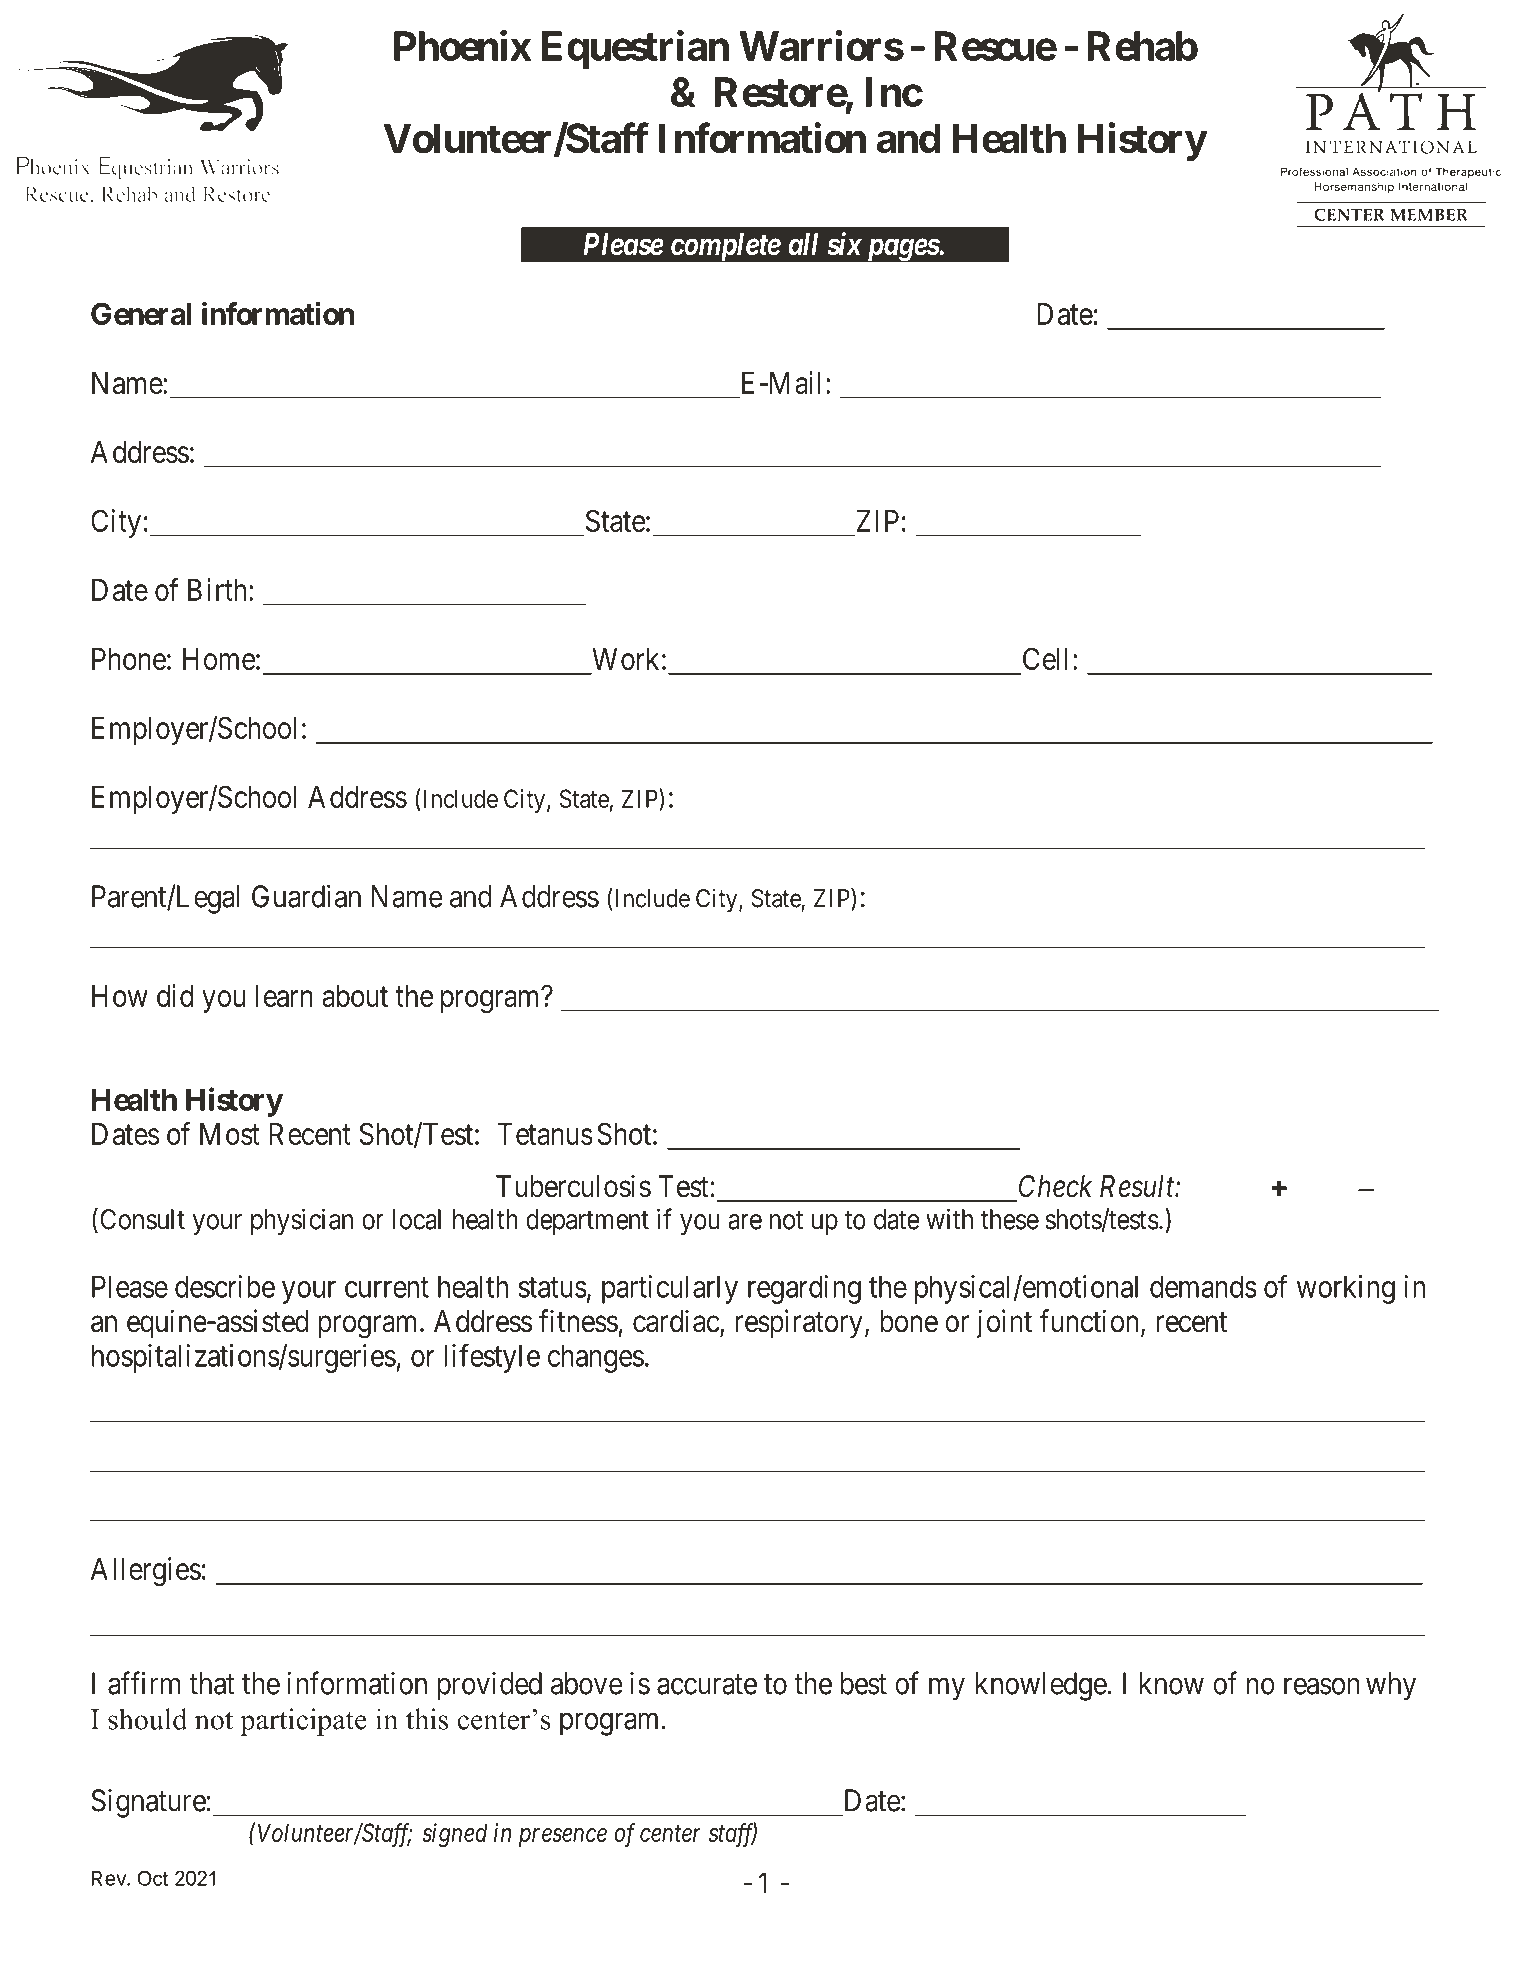 The image size is (1530, 1980). Describe the element at coordinates (306, 896) in the document. I see `Guardian` at that location.
